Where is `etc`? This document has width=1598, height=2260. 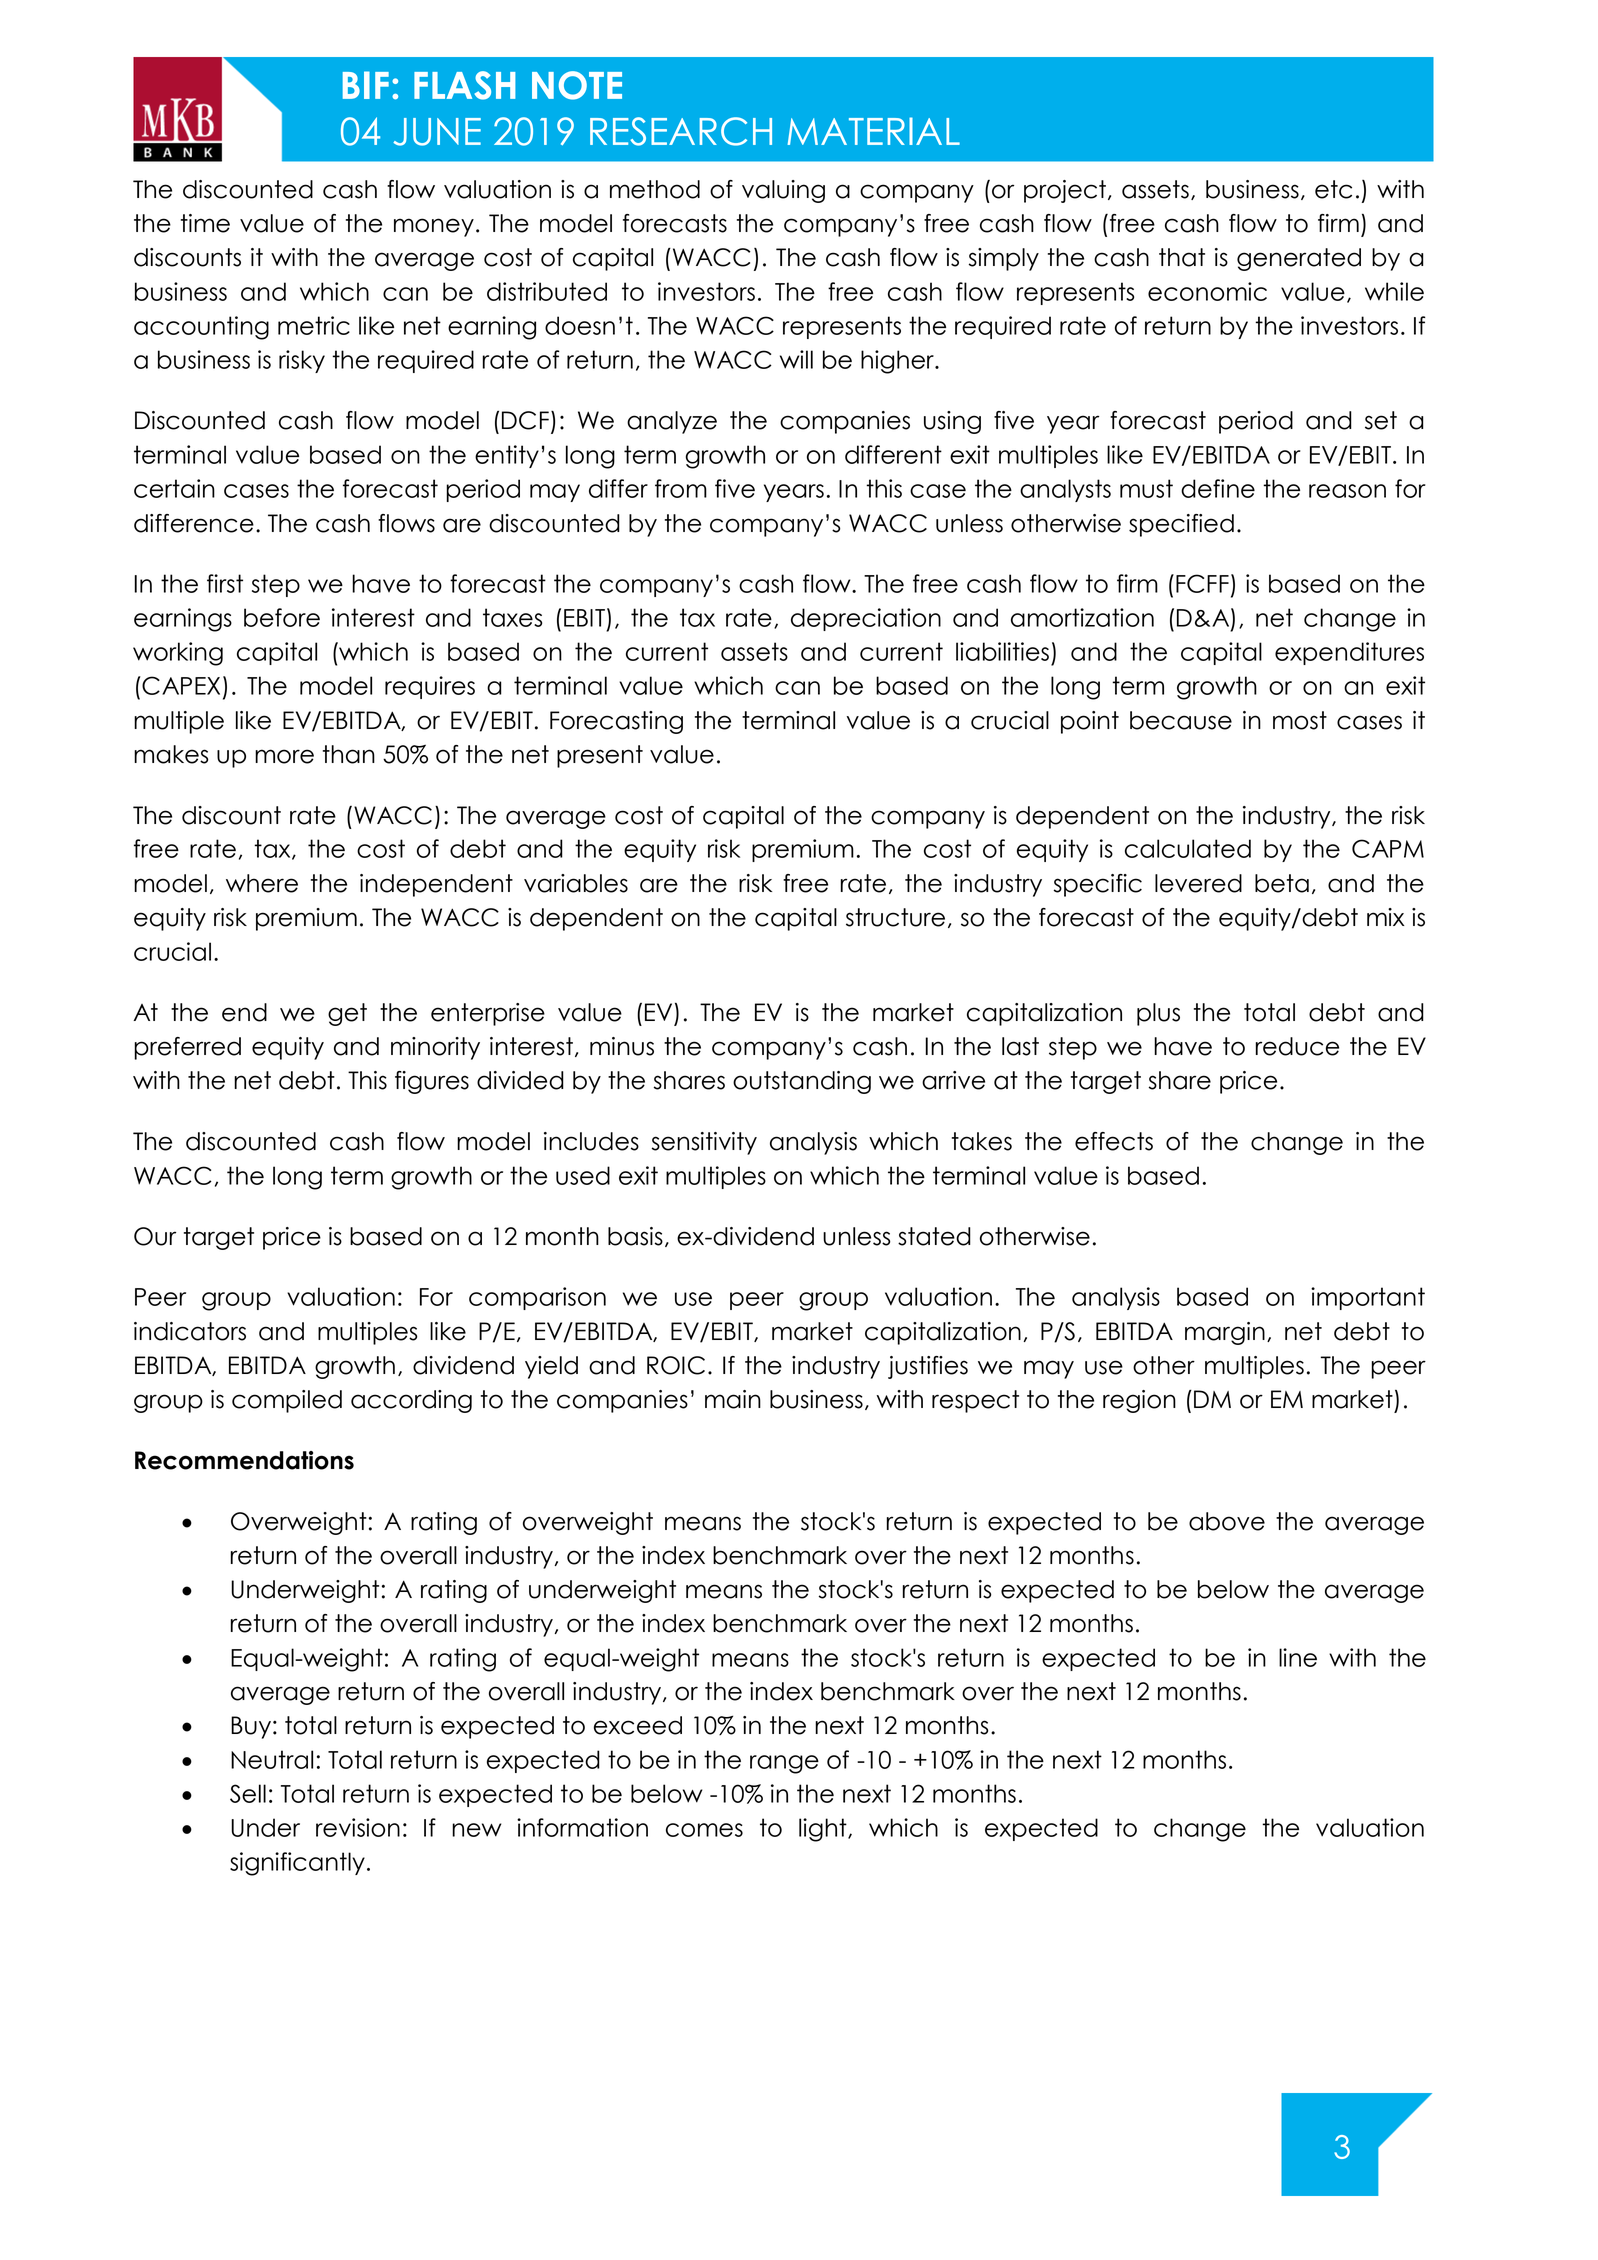 etc is located at coordinates (1333, 189).
